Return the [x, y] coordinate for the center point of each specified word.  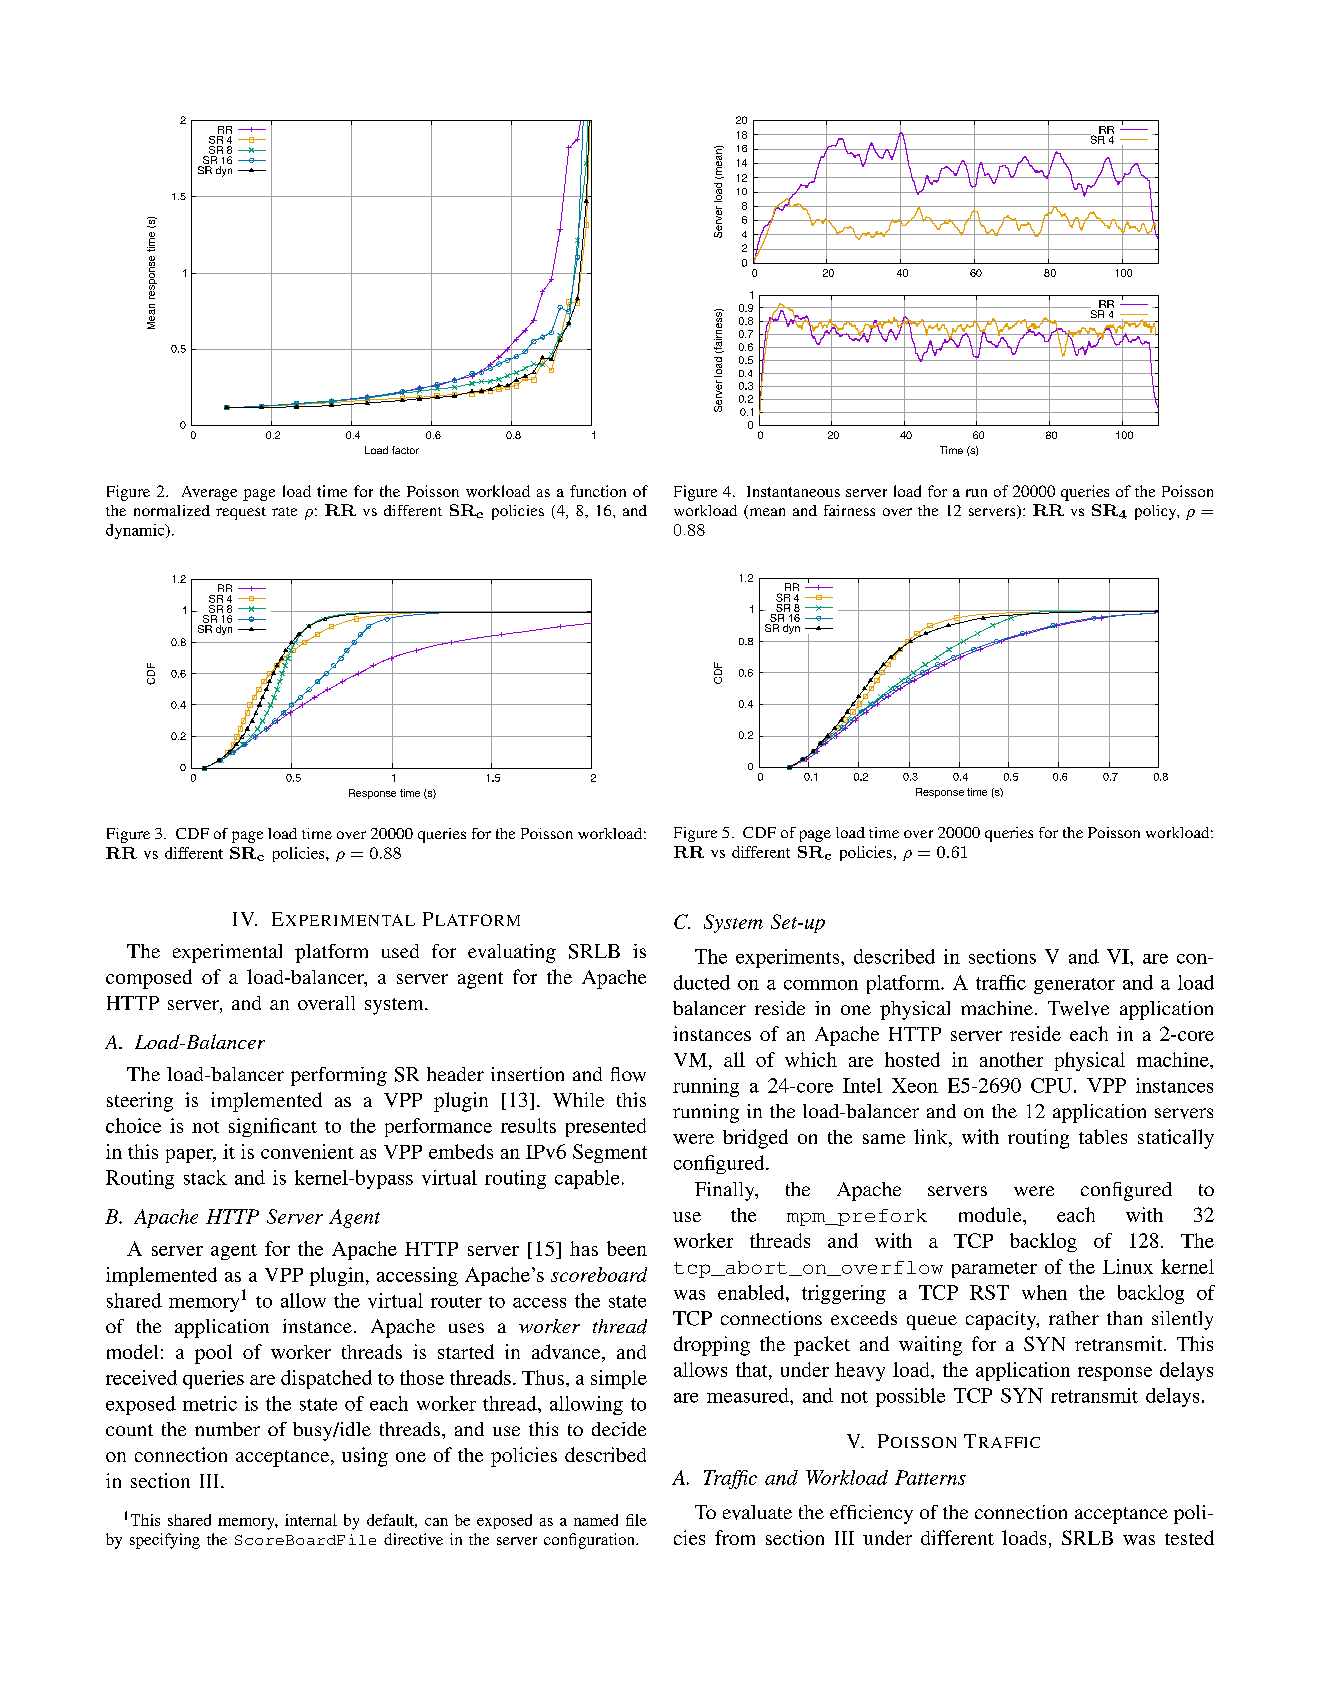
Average [209, 493]
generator [1074, 986]
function [598, 491]
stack [205, 1177]
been [627, 1248]
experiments [789, 958]
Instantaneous [793, 491]
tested [1189, 1537]
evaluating [512, 953]
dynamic [136, 531]
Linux [1128, 1266]
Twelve [1078, 1008]
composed [149, 979]
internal [311, 1520]
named [596, 1520]
